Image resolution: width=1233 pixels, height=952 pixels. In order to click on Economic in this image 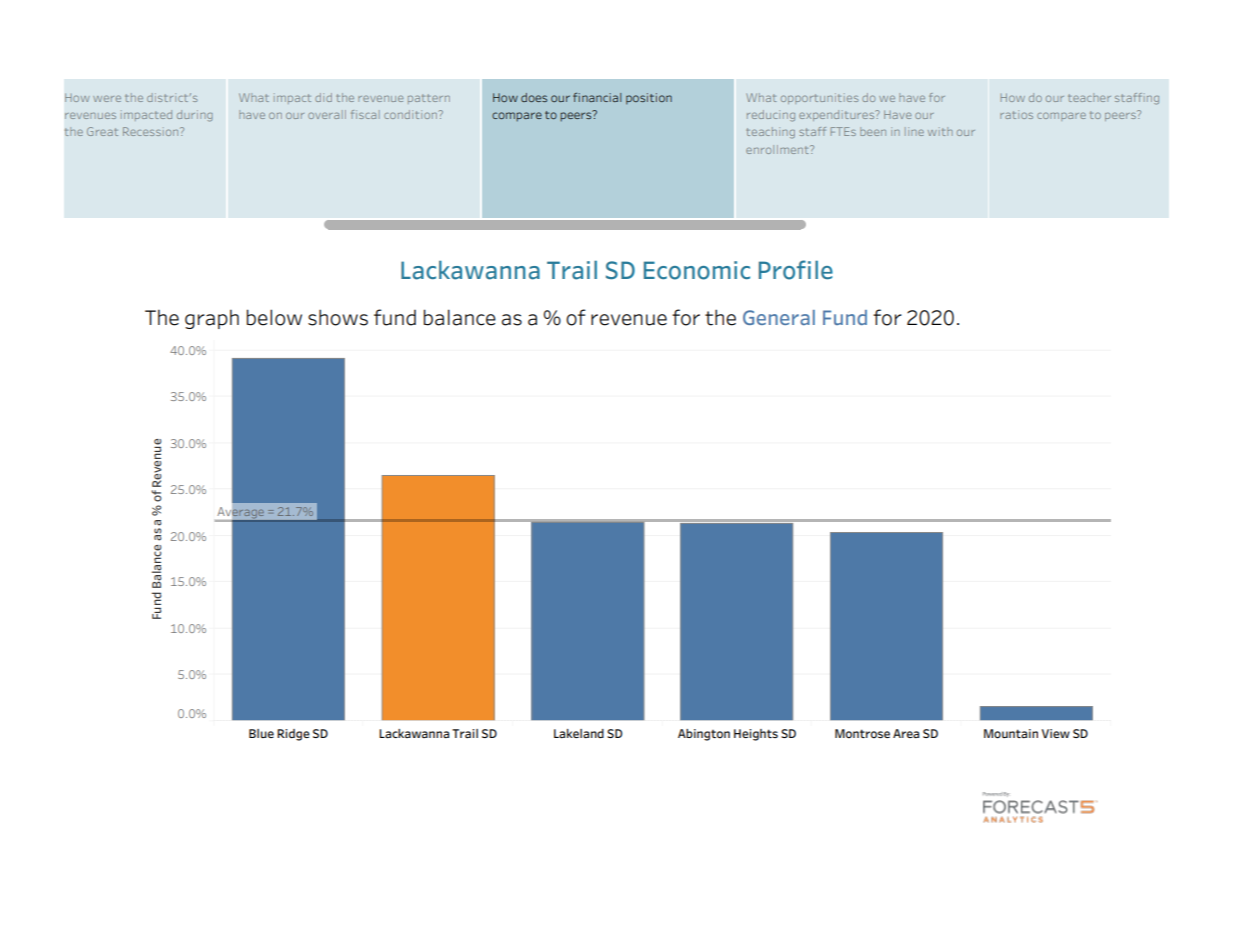, I will do `click(697, 270)`.
